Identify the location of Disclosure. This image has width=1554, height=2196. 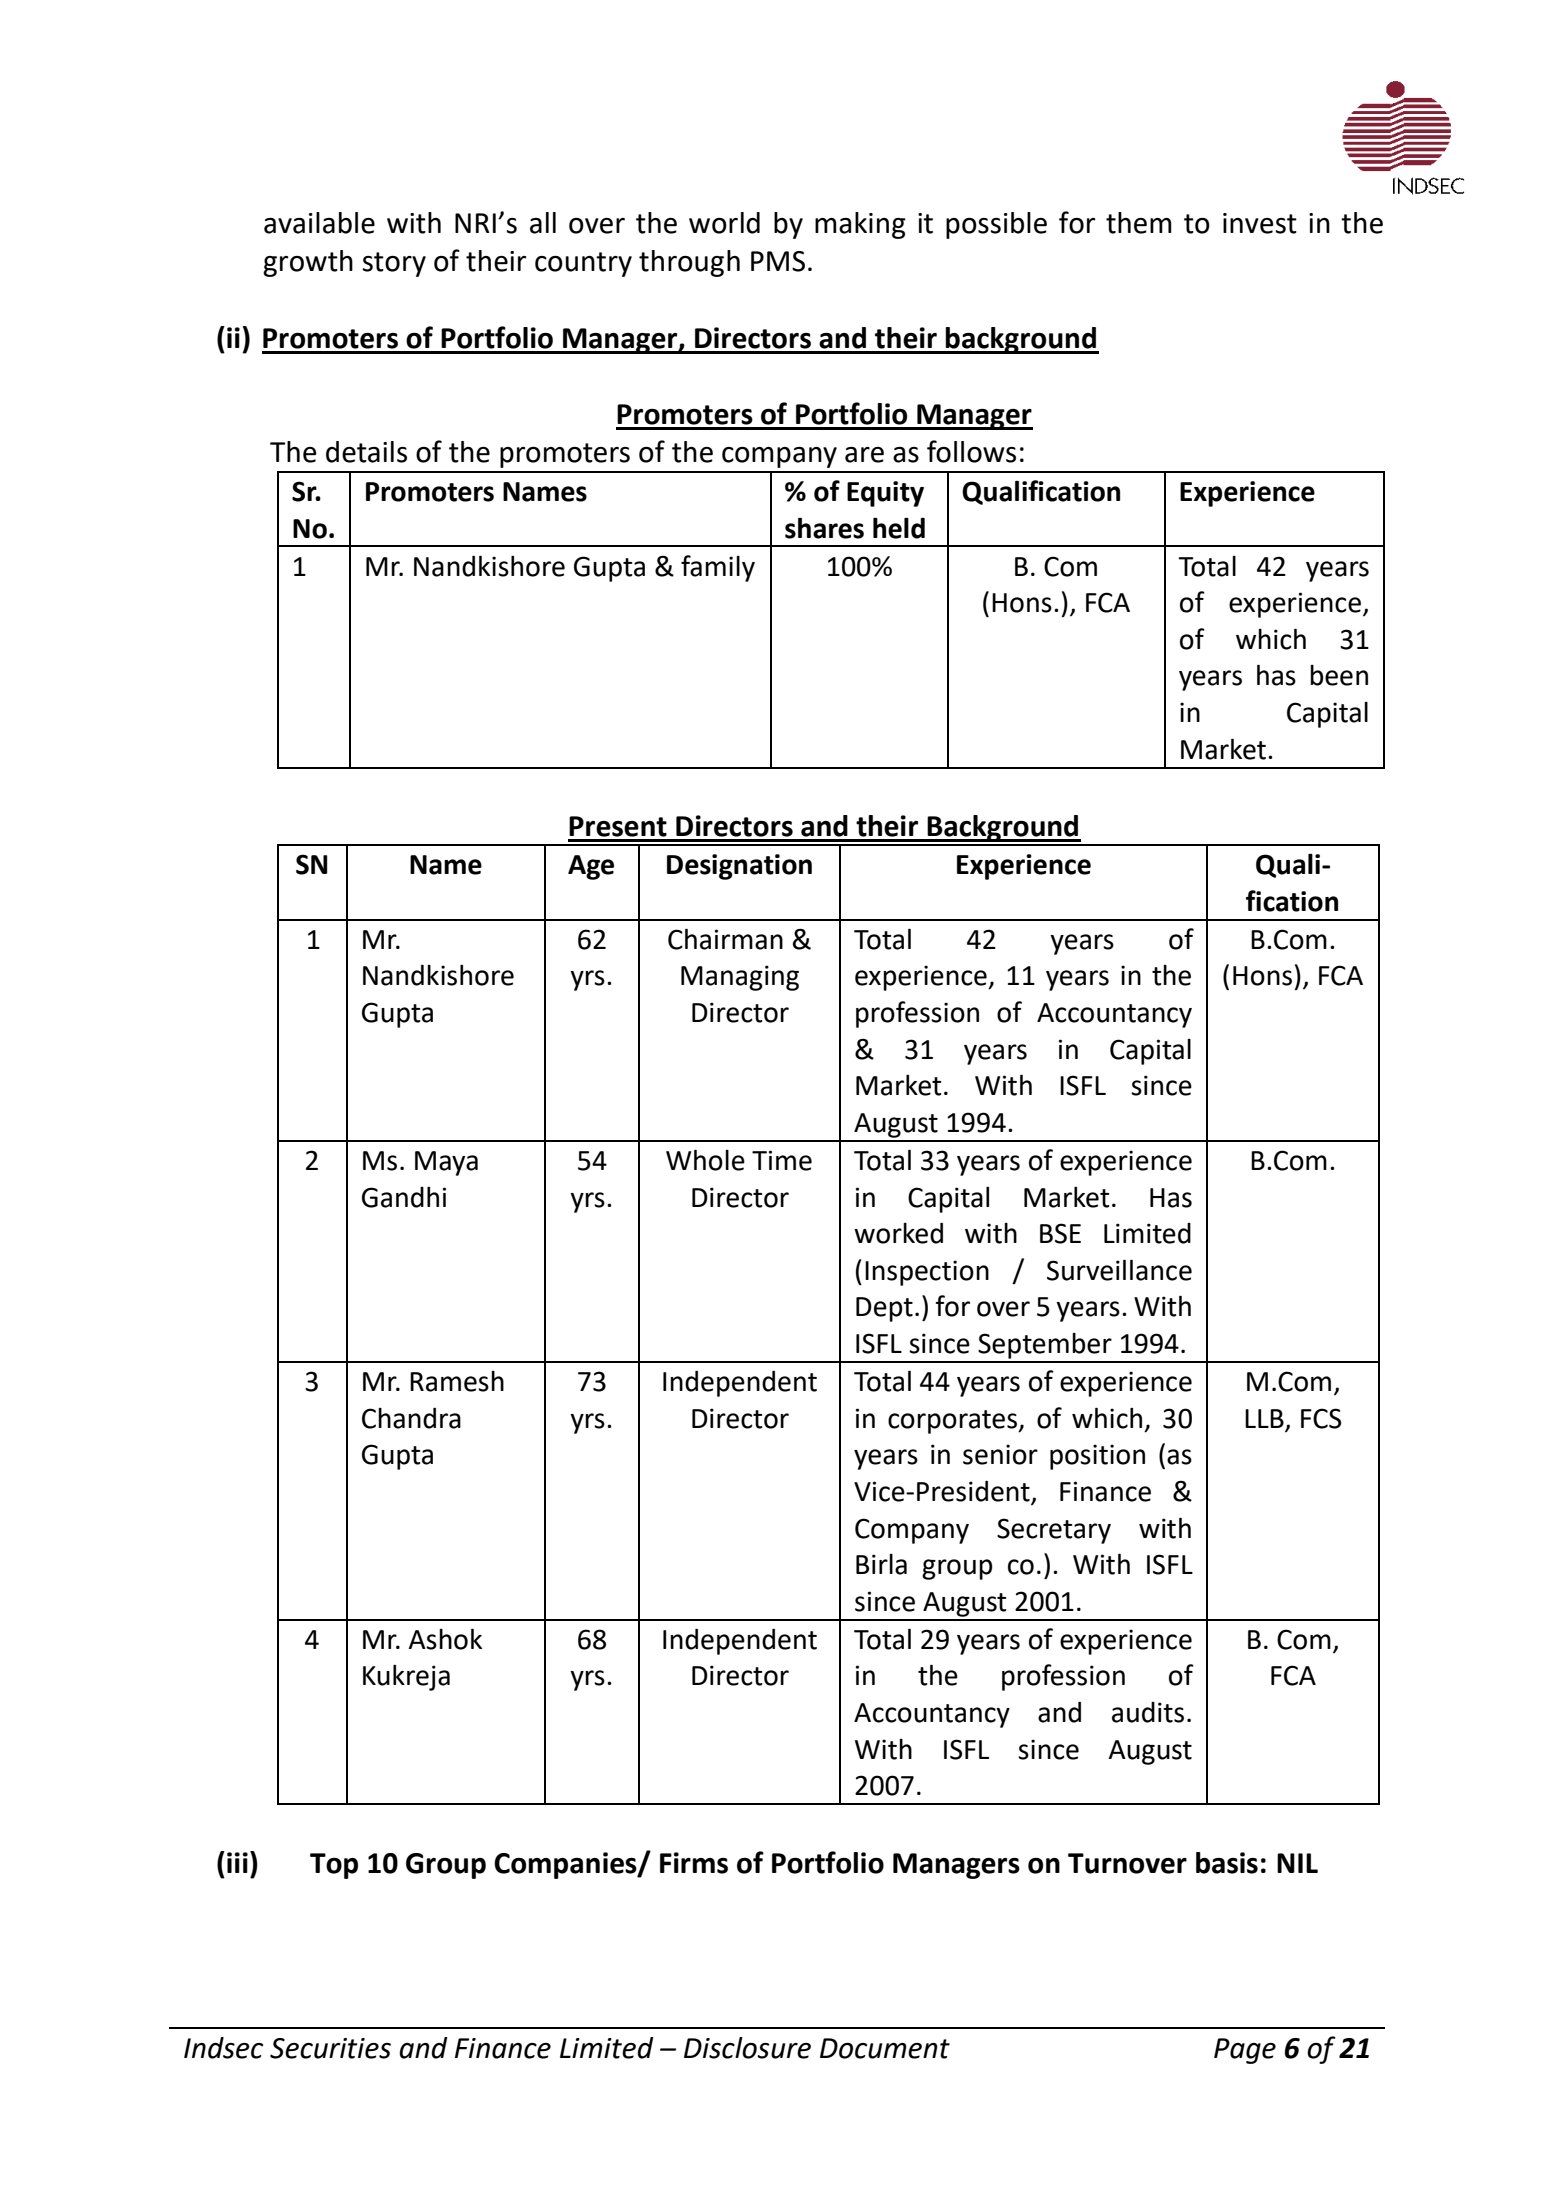
(747, 2048).
